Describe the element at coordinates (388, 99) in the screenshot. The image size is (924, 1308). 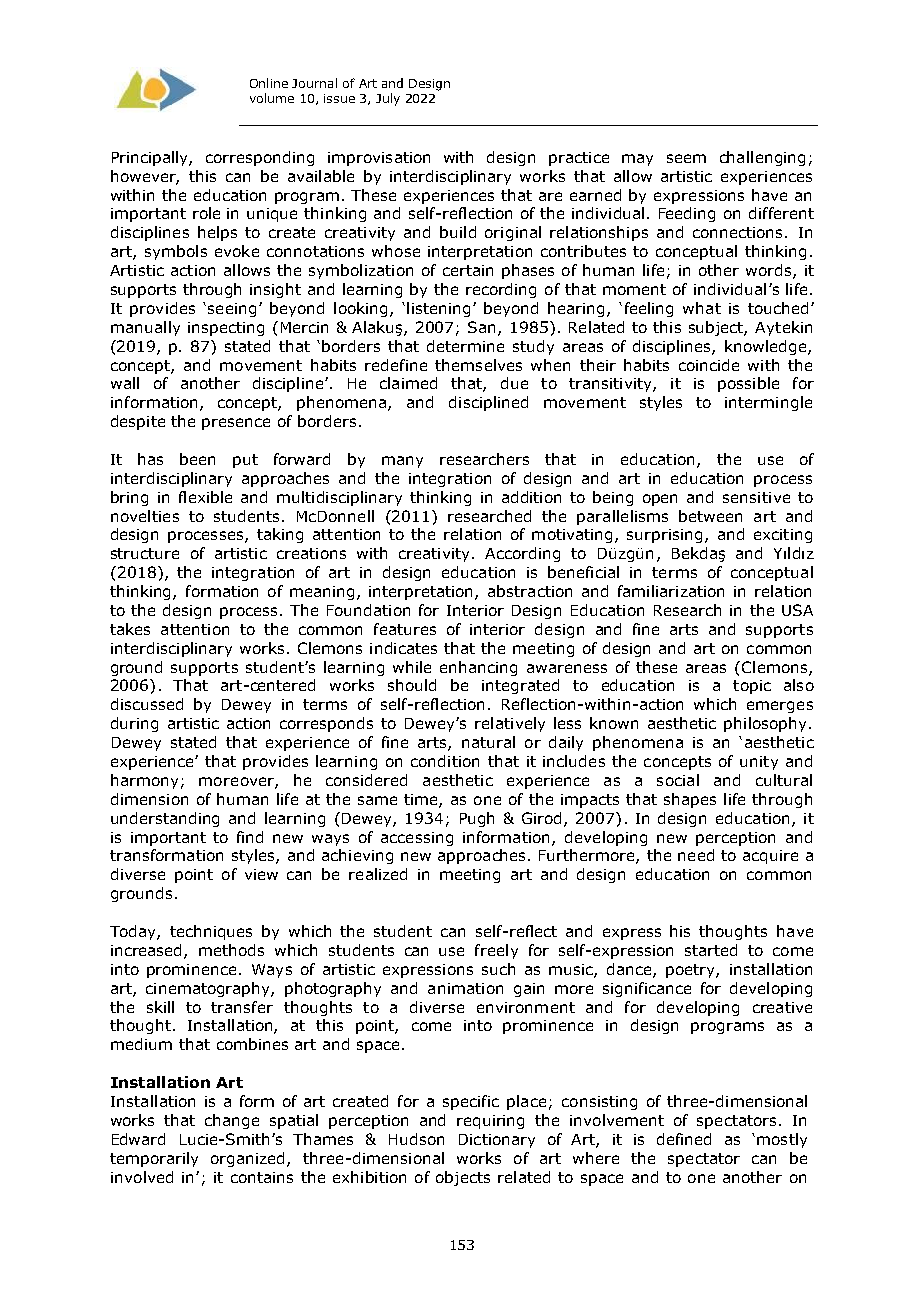
I see `July` at that location.
